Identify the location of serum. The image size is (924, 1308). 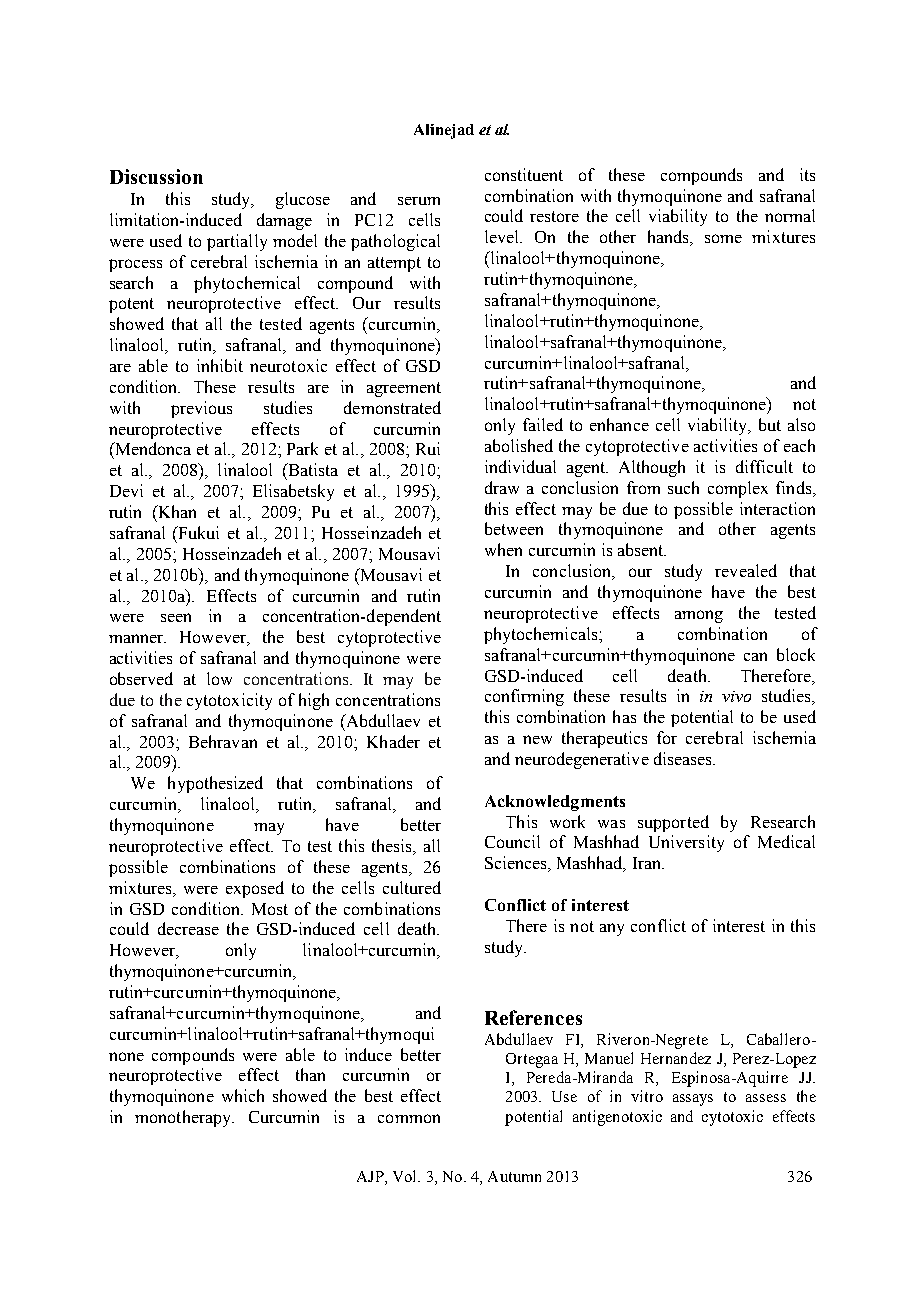
(419, 201).
